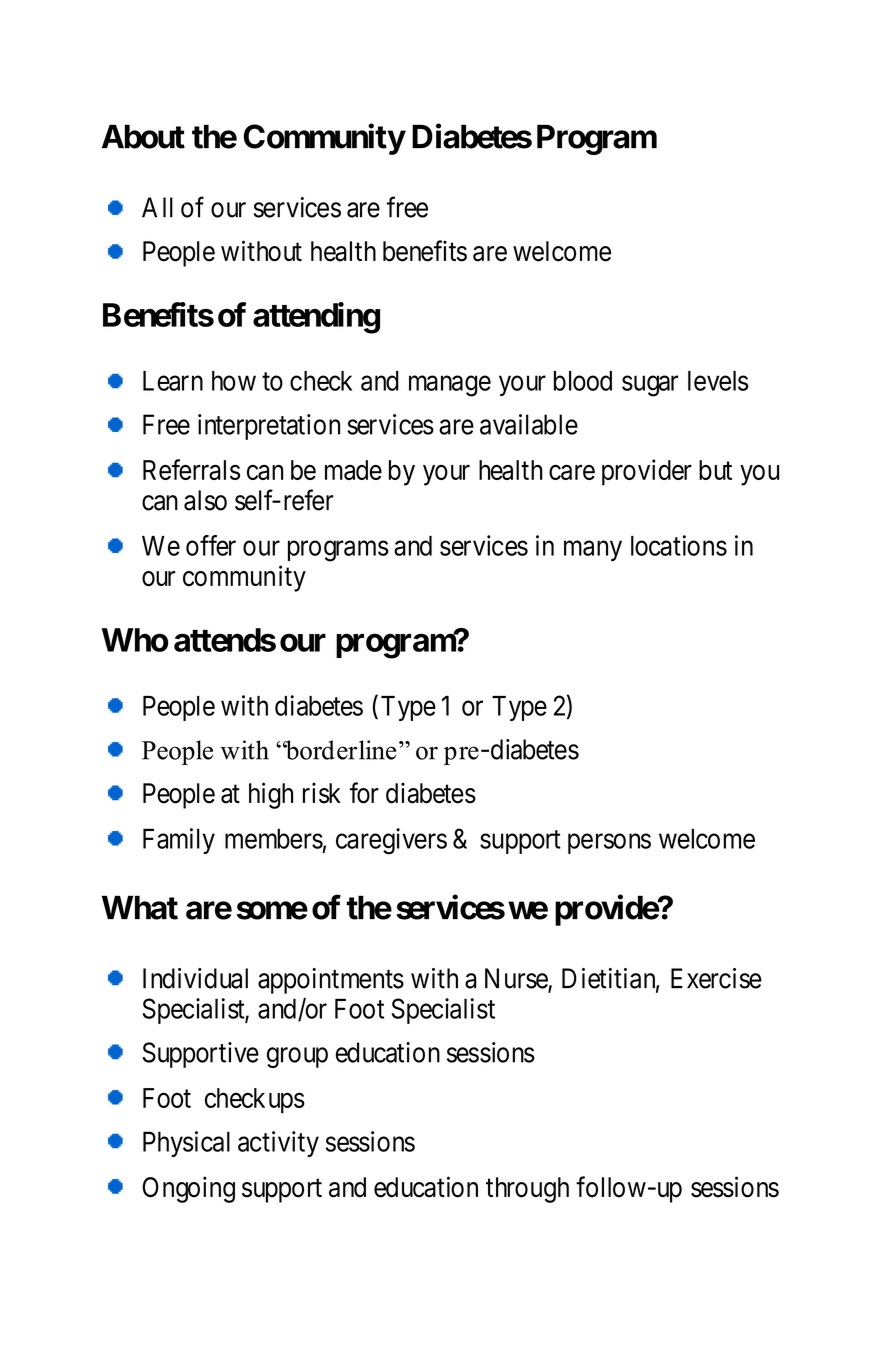 Image resolution: width=887 pixels, height=1372 pixels. Describe the element at coordinates (186, 1144) in the screenshot. I see `Physical` at that location.
